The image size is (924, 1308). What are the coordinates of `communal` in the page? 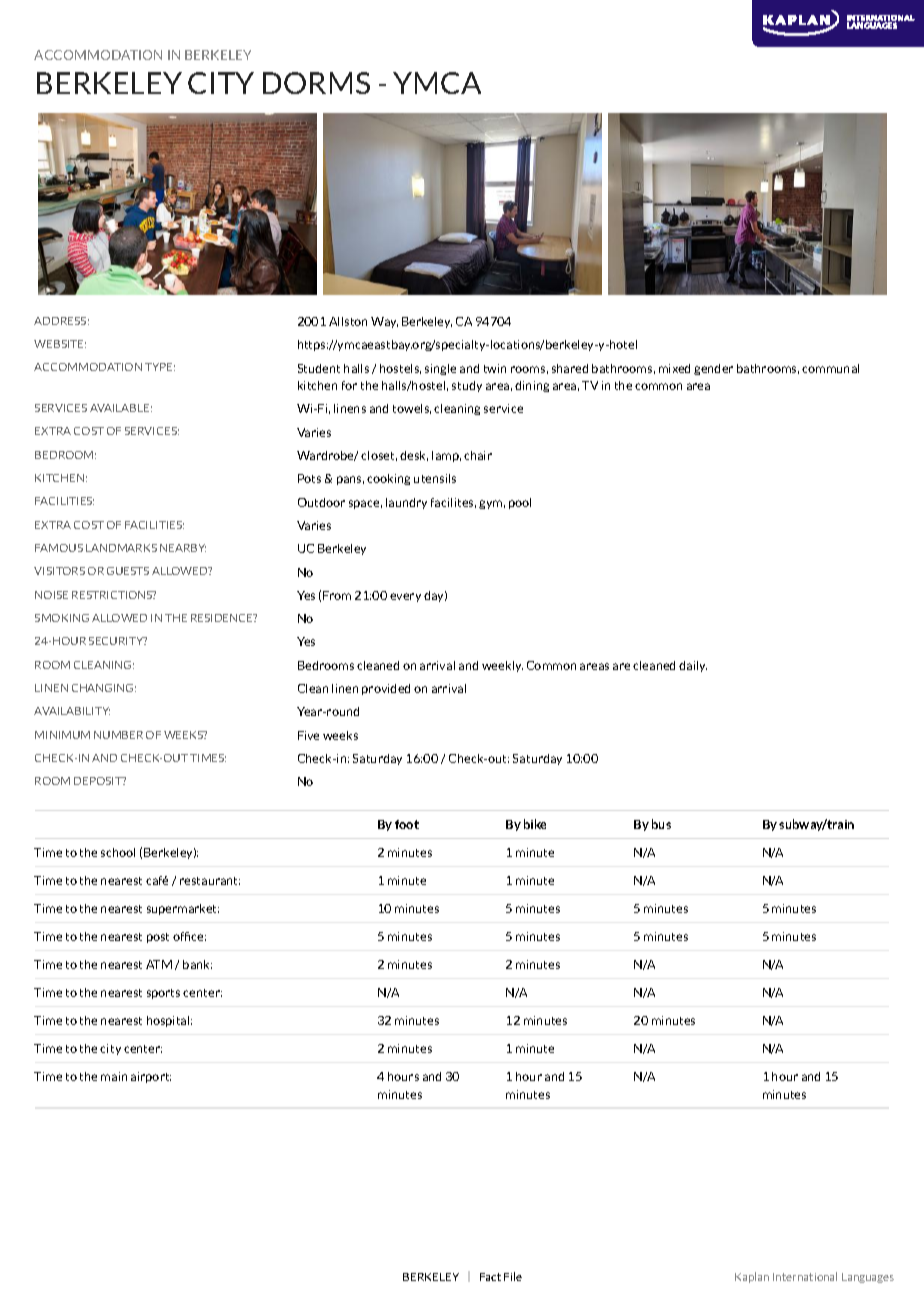 It's located at (830, 368).
